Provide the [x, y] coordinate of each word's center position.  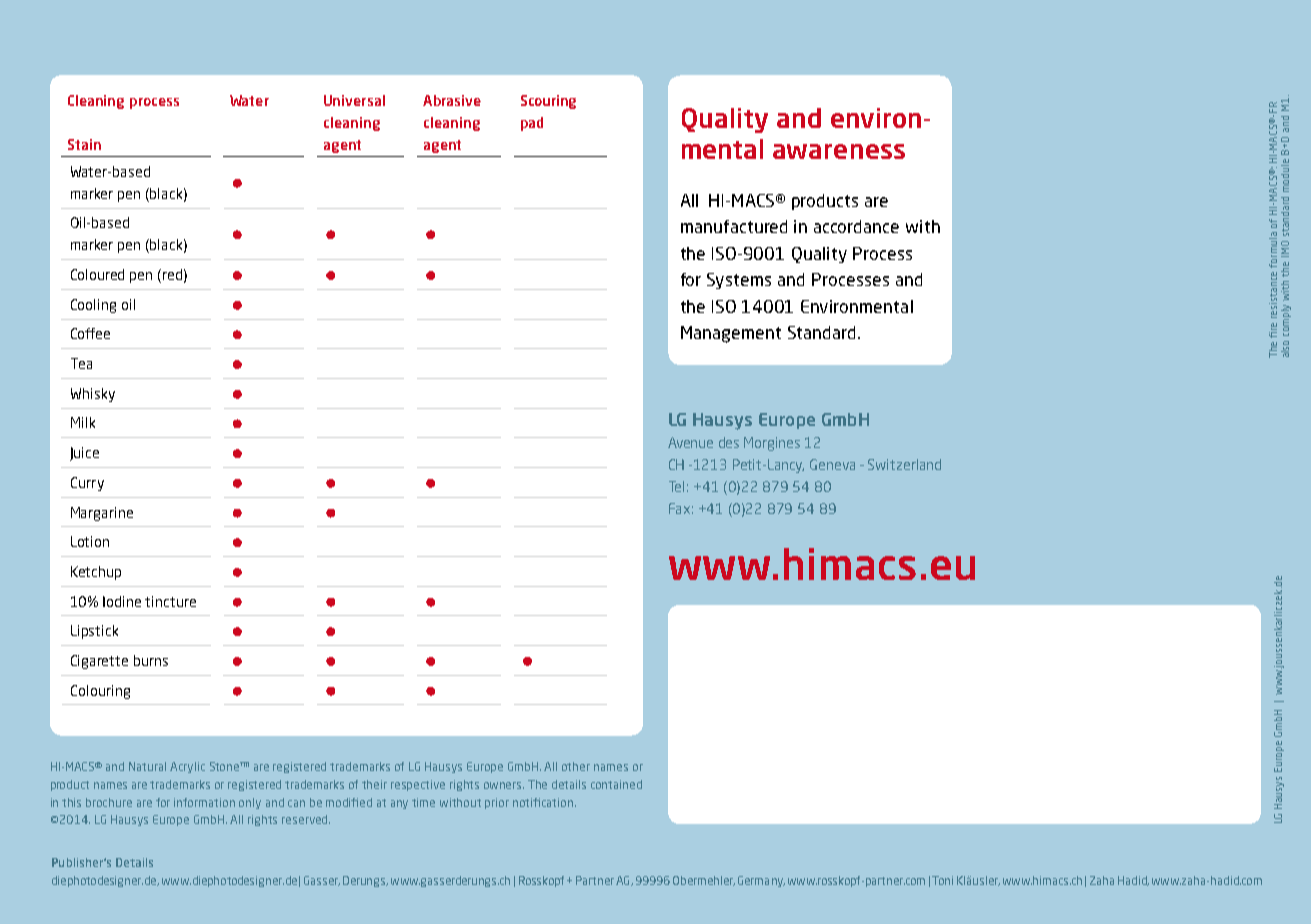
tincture [170, 601]
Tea [81, 363]
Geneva [832, 464]
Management [731, 334]
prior [497, 803]
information [204, 802]
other [576, 766]
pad [532, 124]
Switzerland [904, 464]
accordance [856, 226]
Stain [84, 144]
